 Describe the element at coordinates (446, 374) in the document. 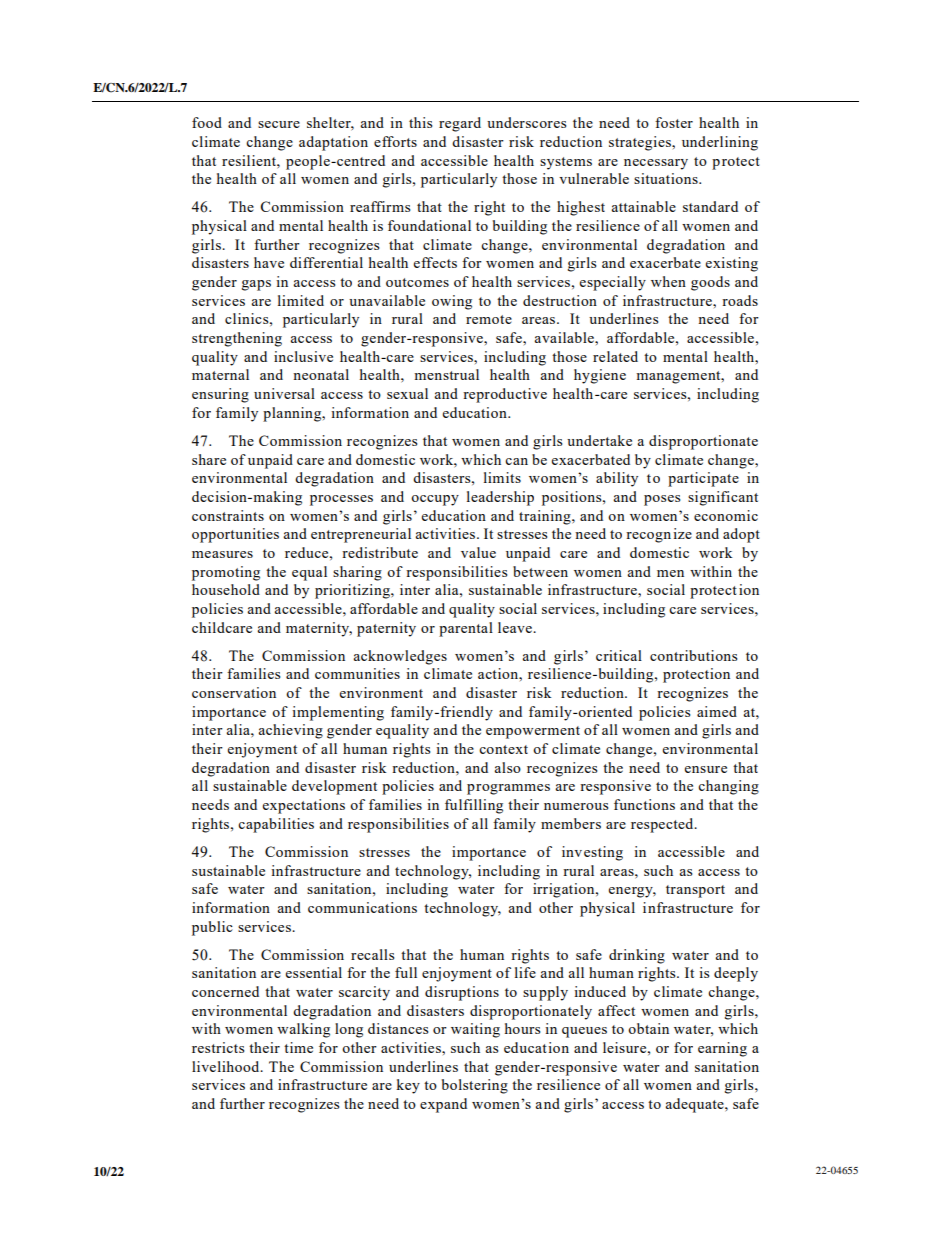

I see `menstrual` at that location.
